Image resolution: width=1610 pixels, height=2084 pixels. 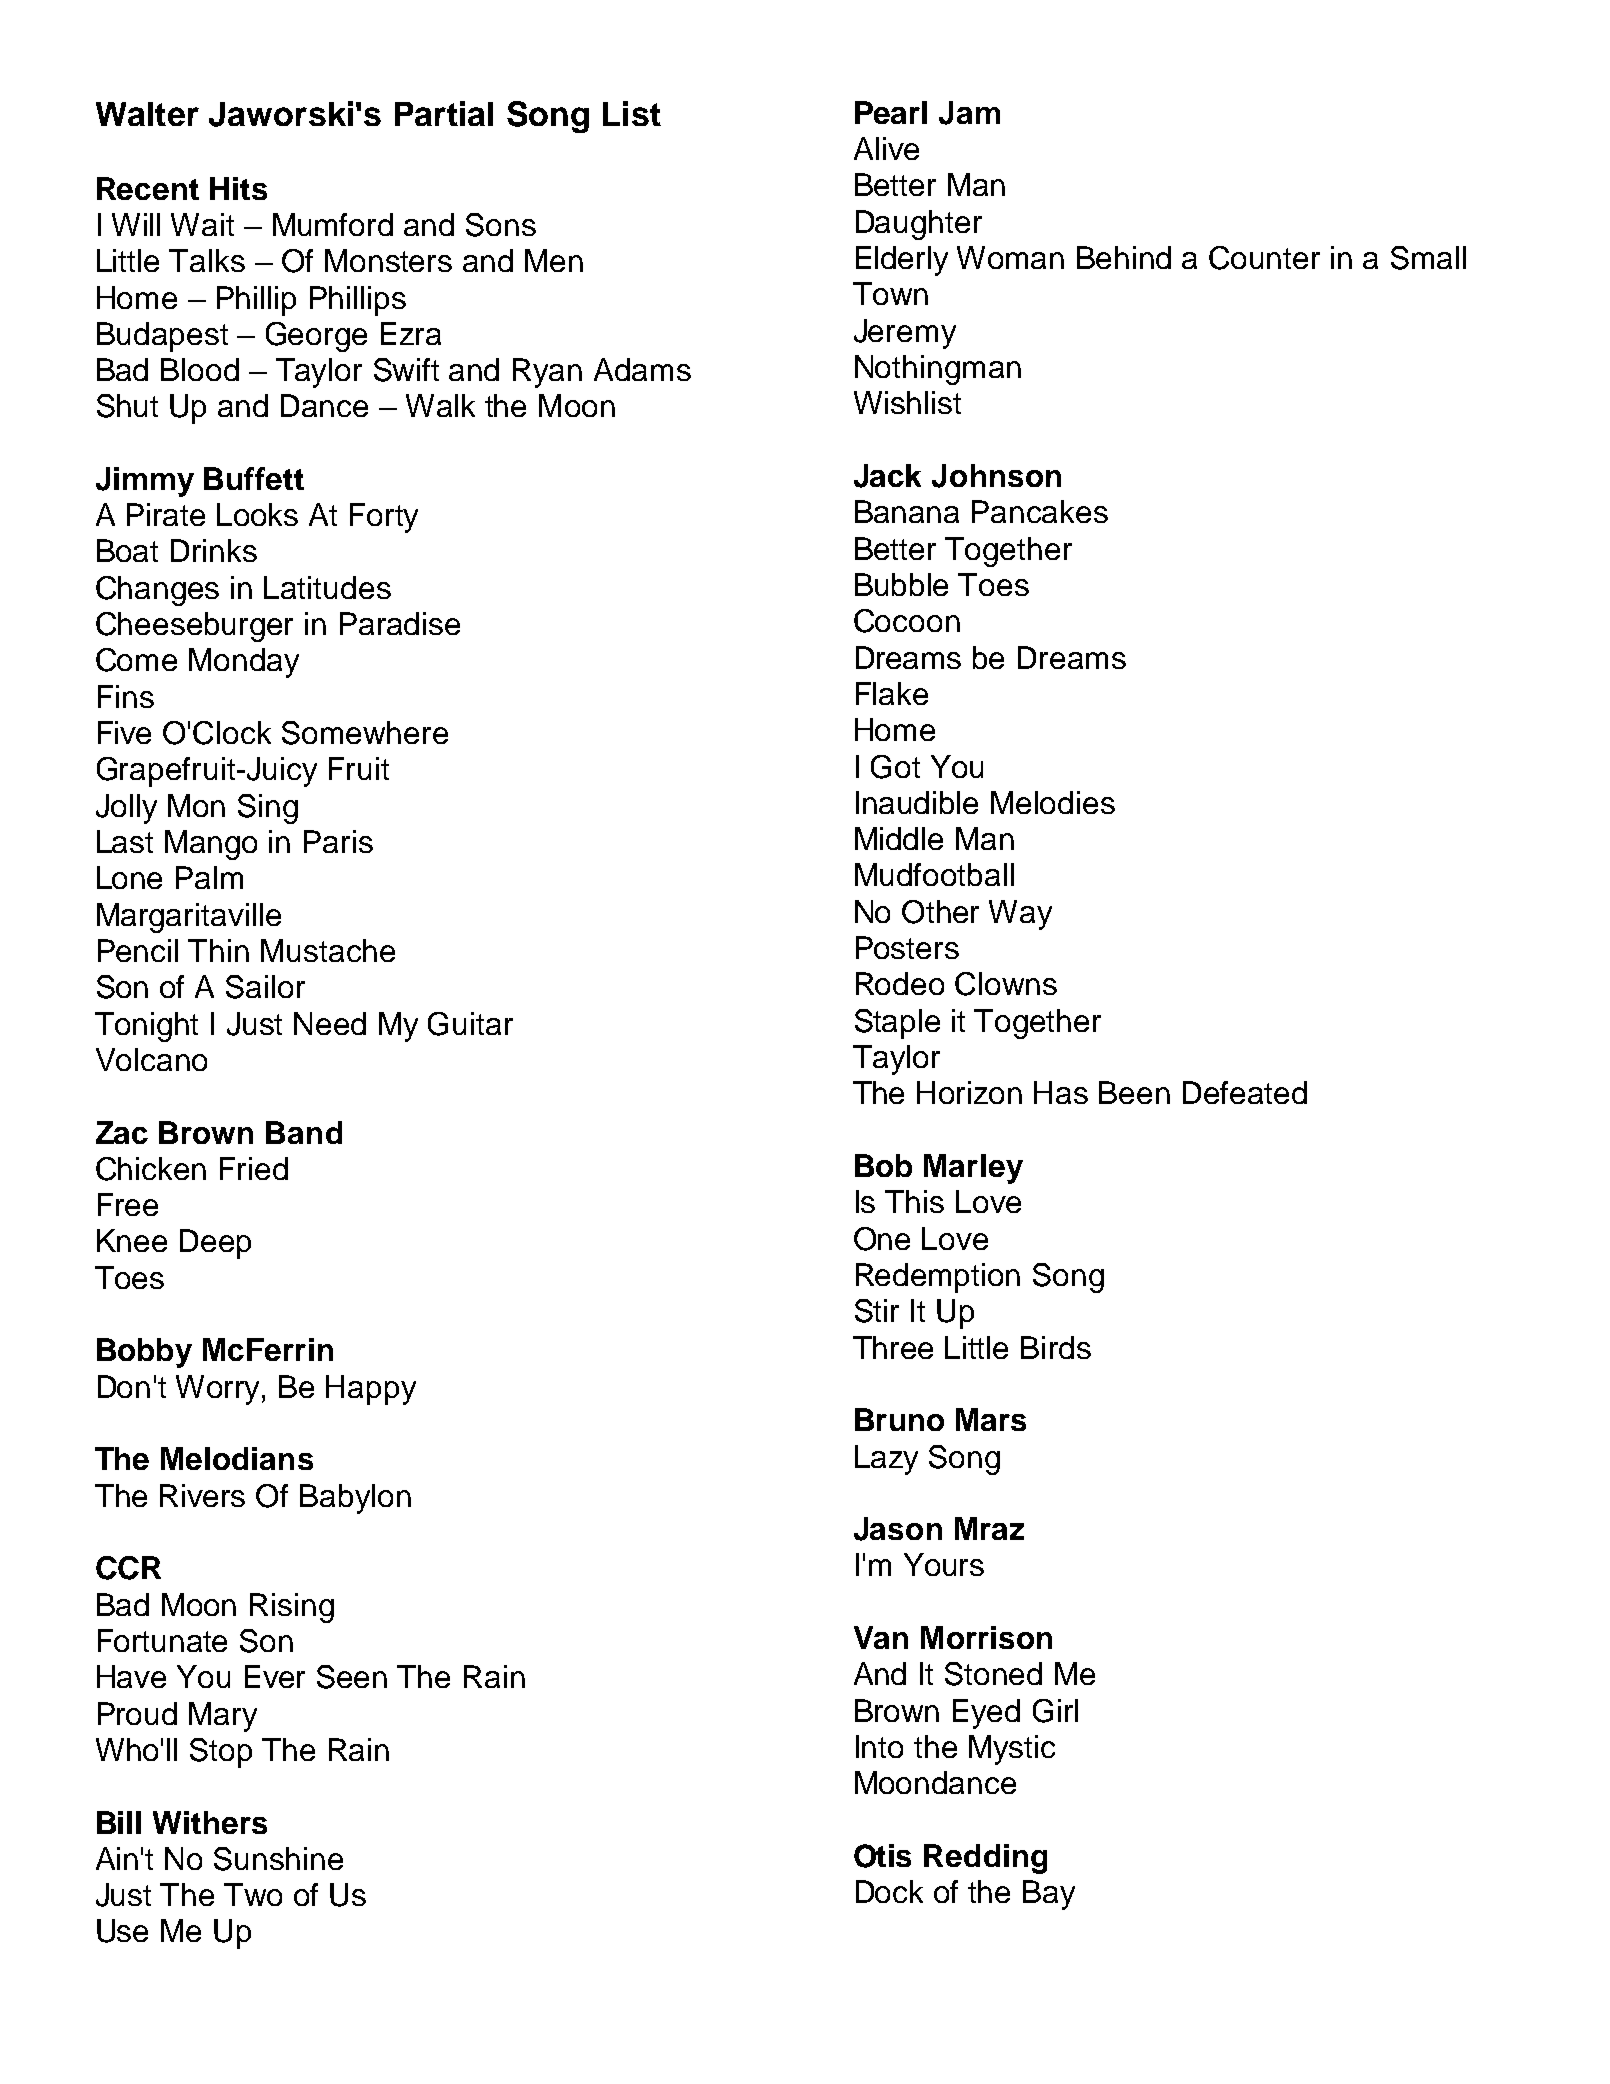 What do you see at coordinates (238, 188) in the image?
I see `Hits` at bounding box center [238, 188].
